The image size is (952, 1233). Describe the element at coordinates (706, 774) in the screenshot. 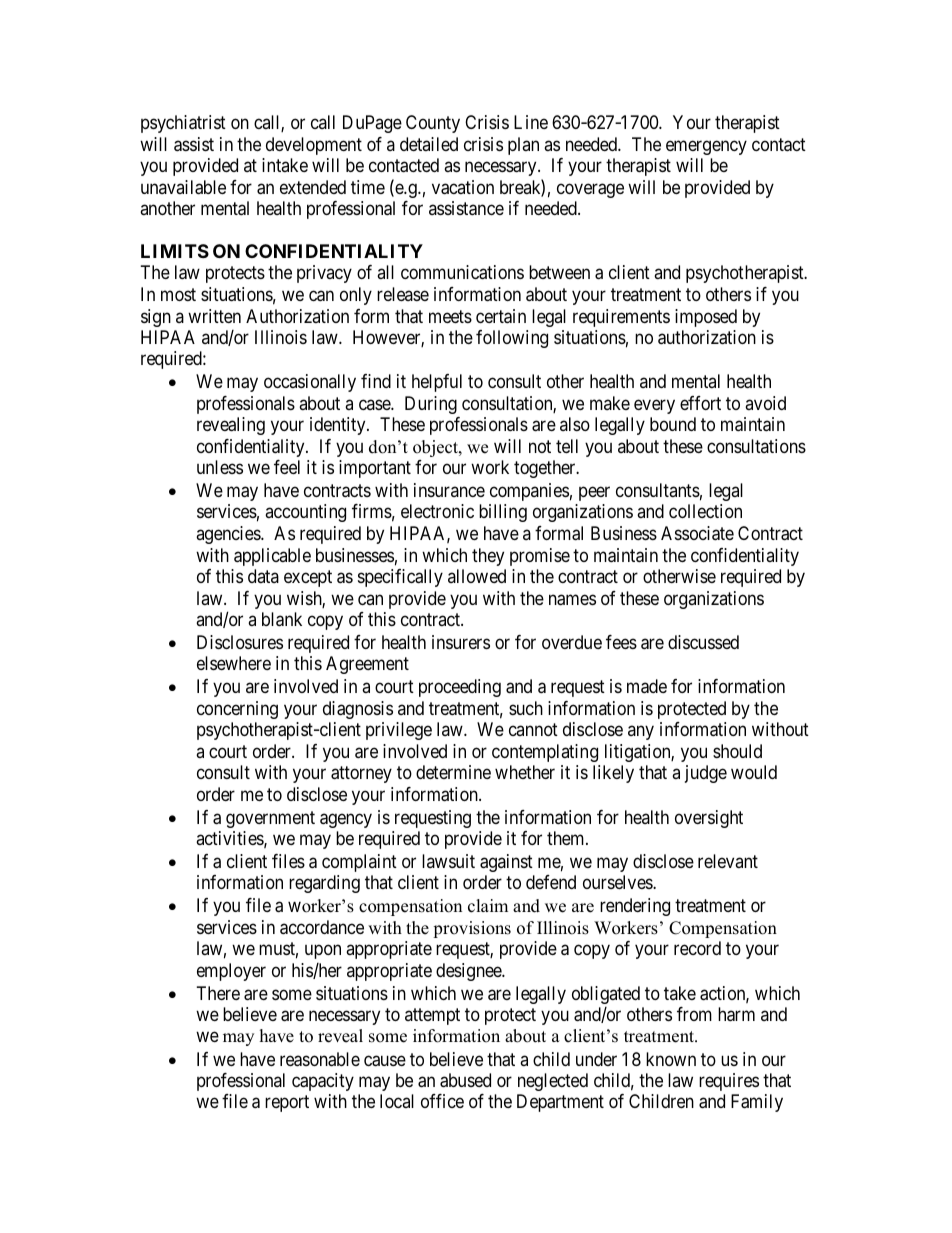

I see `judge` at that location.
